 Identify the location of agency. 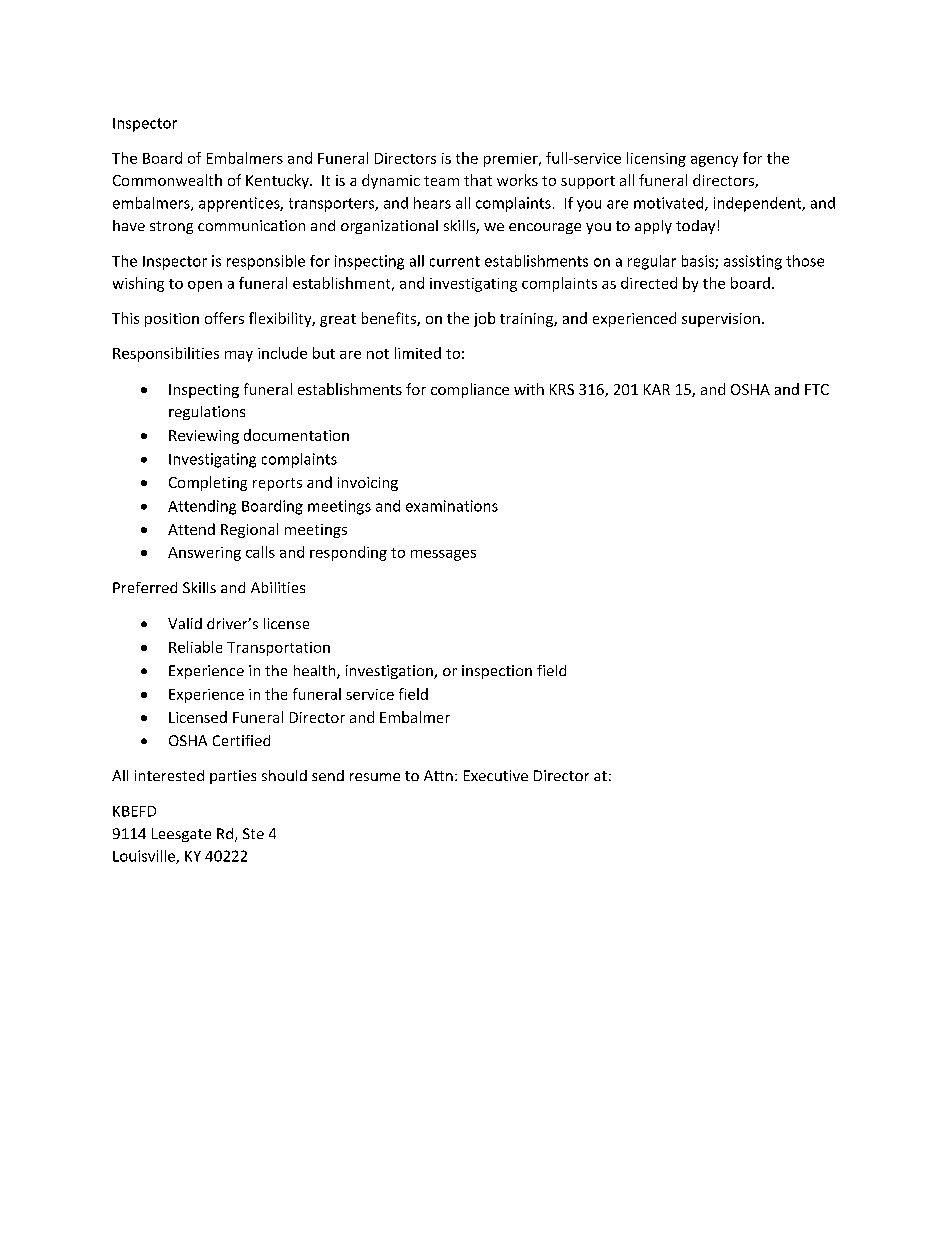
(714, 161).
